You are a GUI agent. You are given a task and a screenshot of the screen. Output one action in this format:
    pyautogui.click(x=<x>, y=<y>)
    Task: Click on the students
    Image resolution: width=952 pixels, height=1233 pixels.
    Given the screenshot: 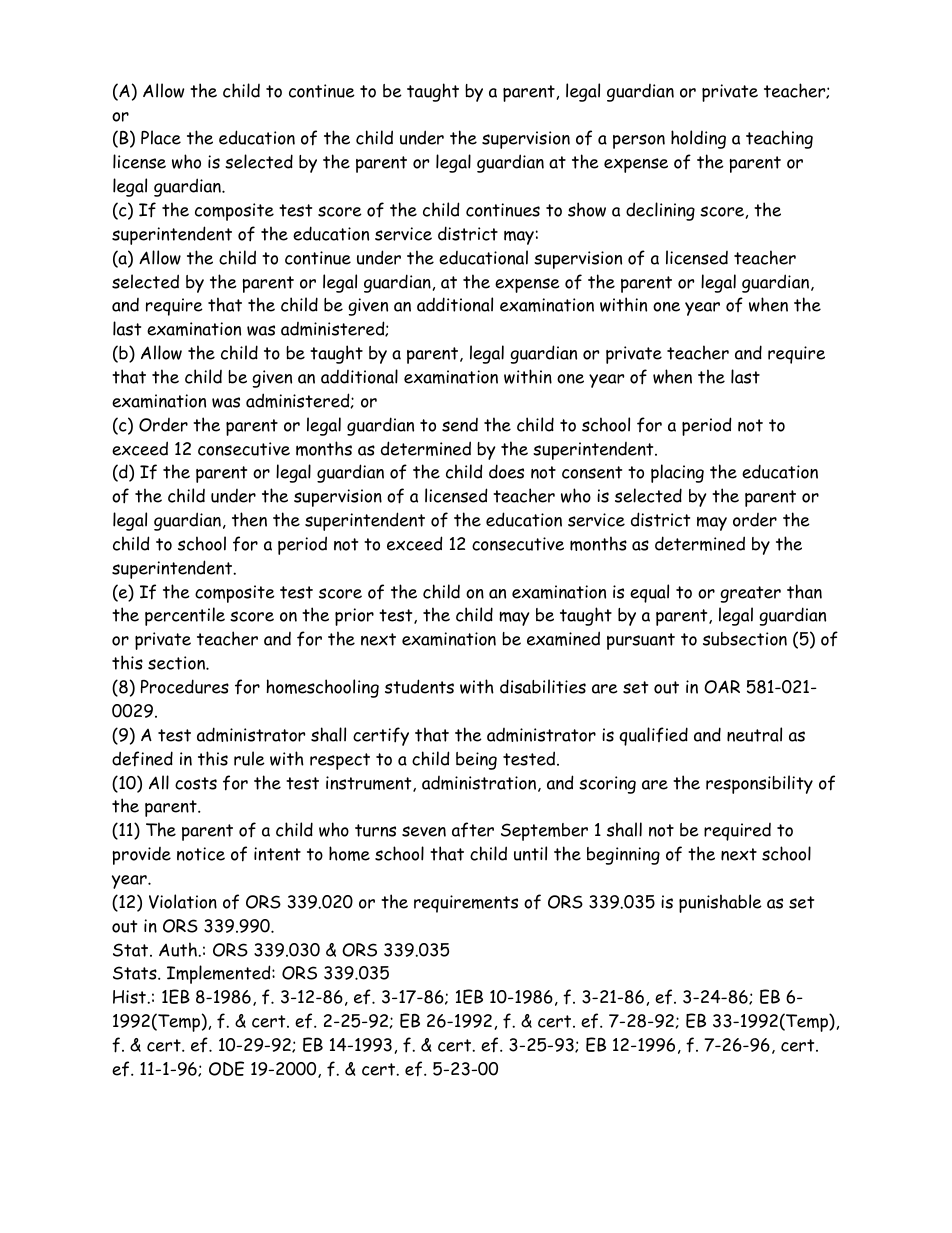 What is the action you would take?
    pyautogui.click(x=419, y=686)
